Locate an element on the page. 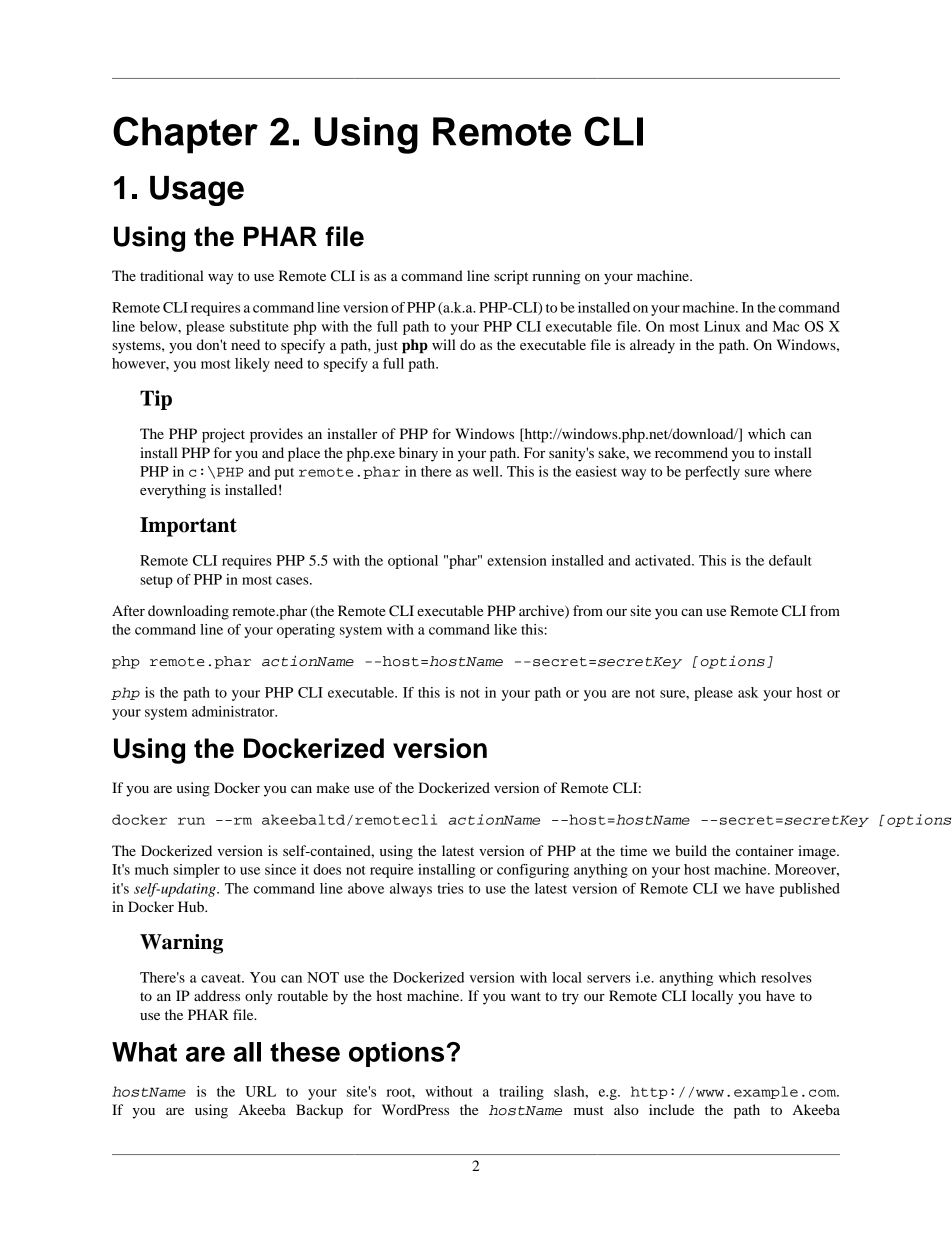 This image has width=952, height=1233. trailing is located at coordinates (521, 1093).
